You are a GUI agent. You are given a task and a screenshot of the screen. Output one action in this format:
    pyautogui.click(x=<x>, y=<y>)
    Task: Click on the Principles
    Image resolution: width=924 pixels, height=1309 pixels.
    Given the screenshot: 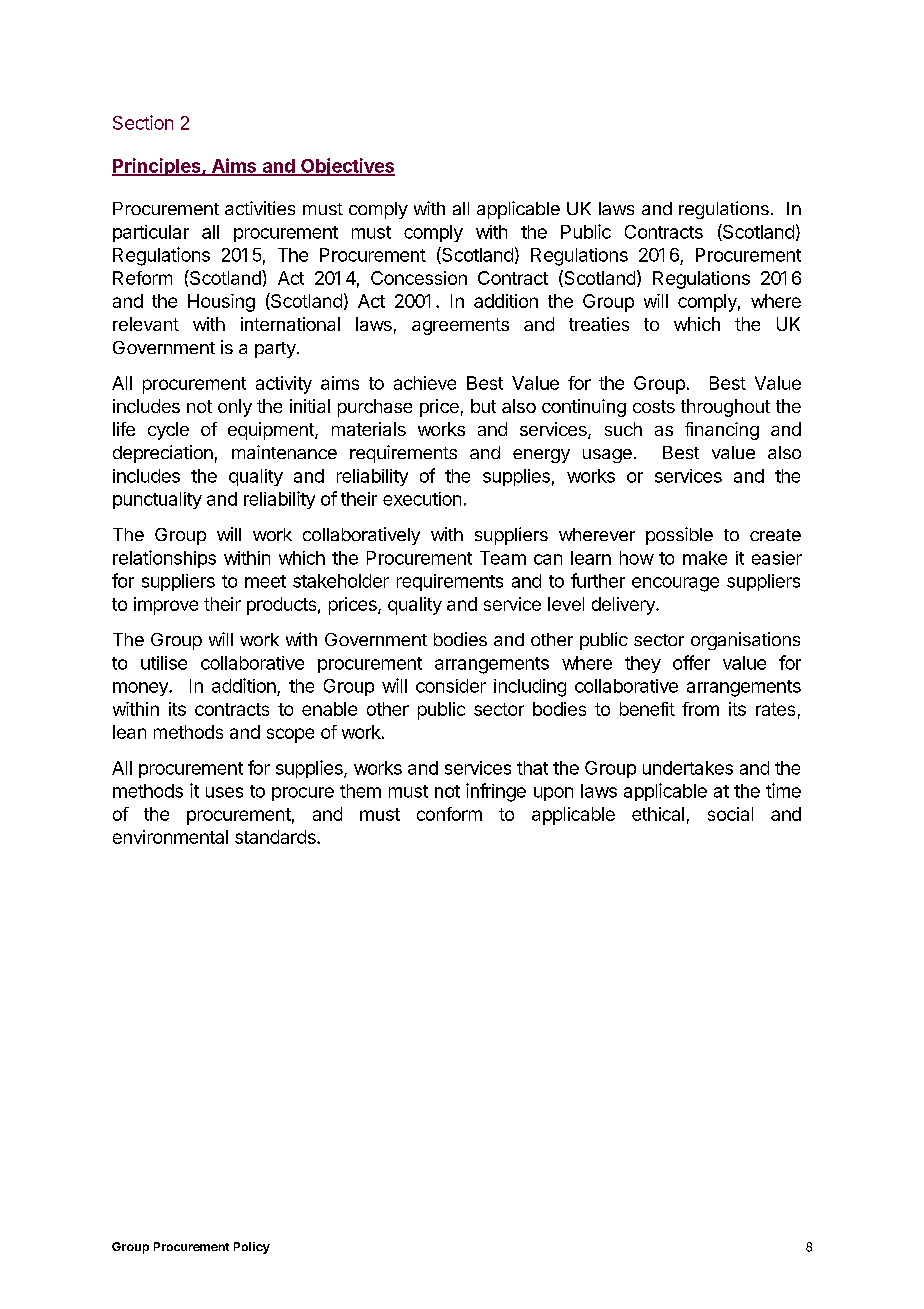 What is the action you would take?
    pyautogui.click(x=157, y=167)
